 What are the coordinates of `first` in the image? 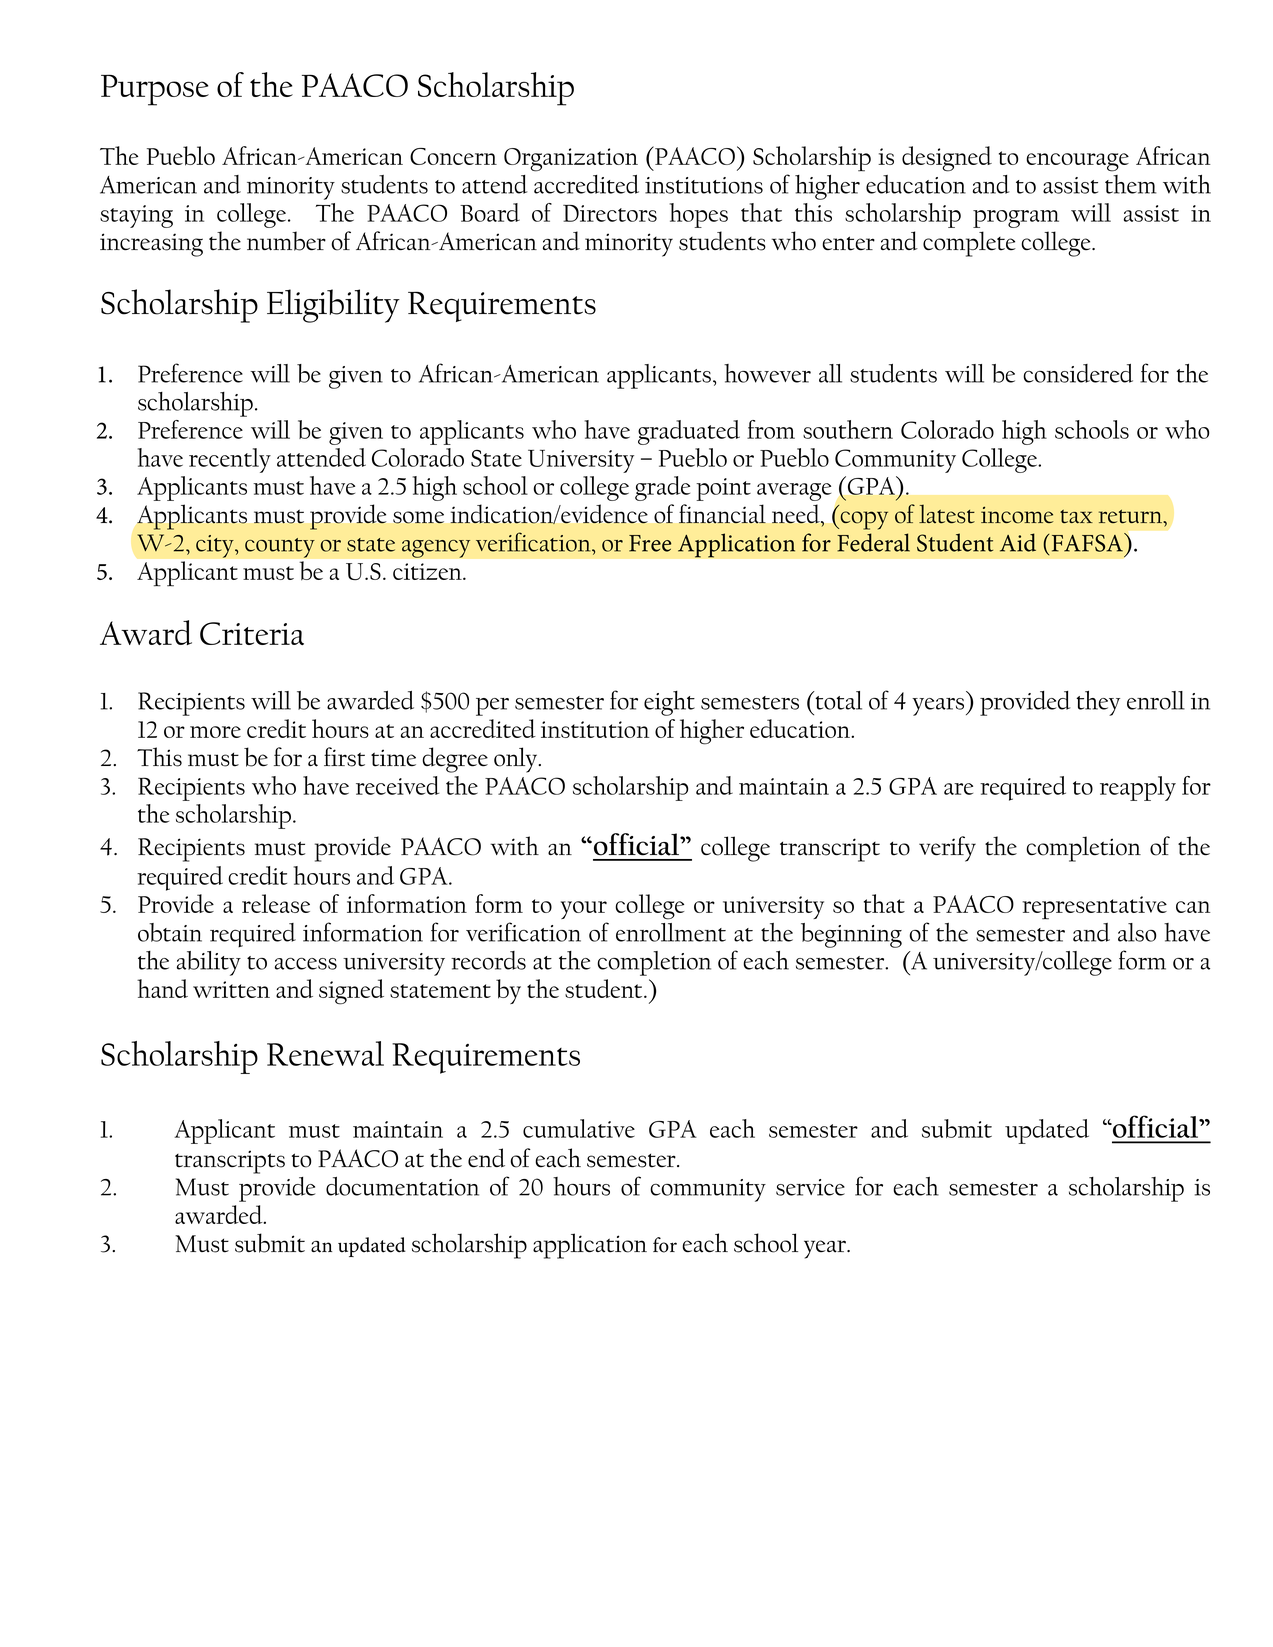 It's located at (344, 757).
